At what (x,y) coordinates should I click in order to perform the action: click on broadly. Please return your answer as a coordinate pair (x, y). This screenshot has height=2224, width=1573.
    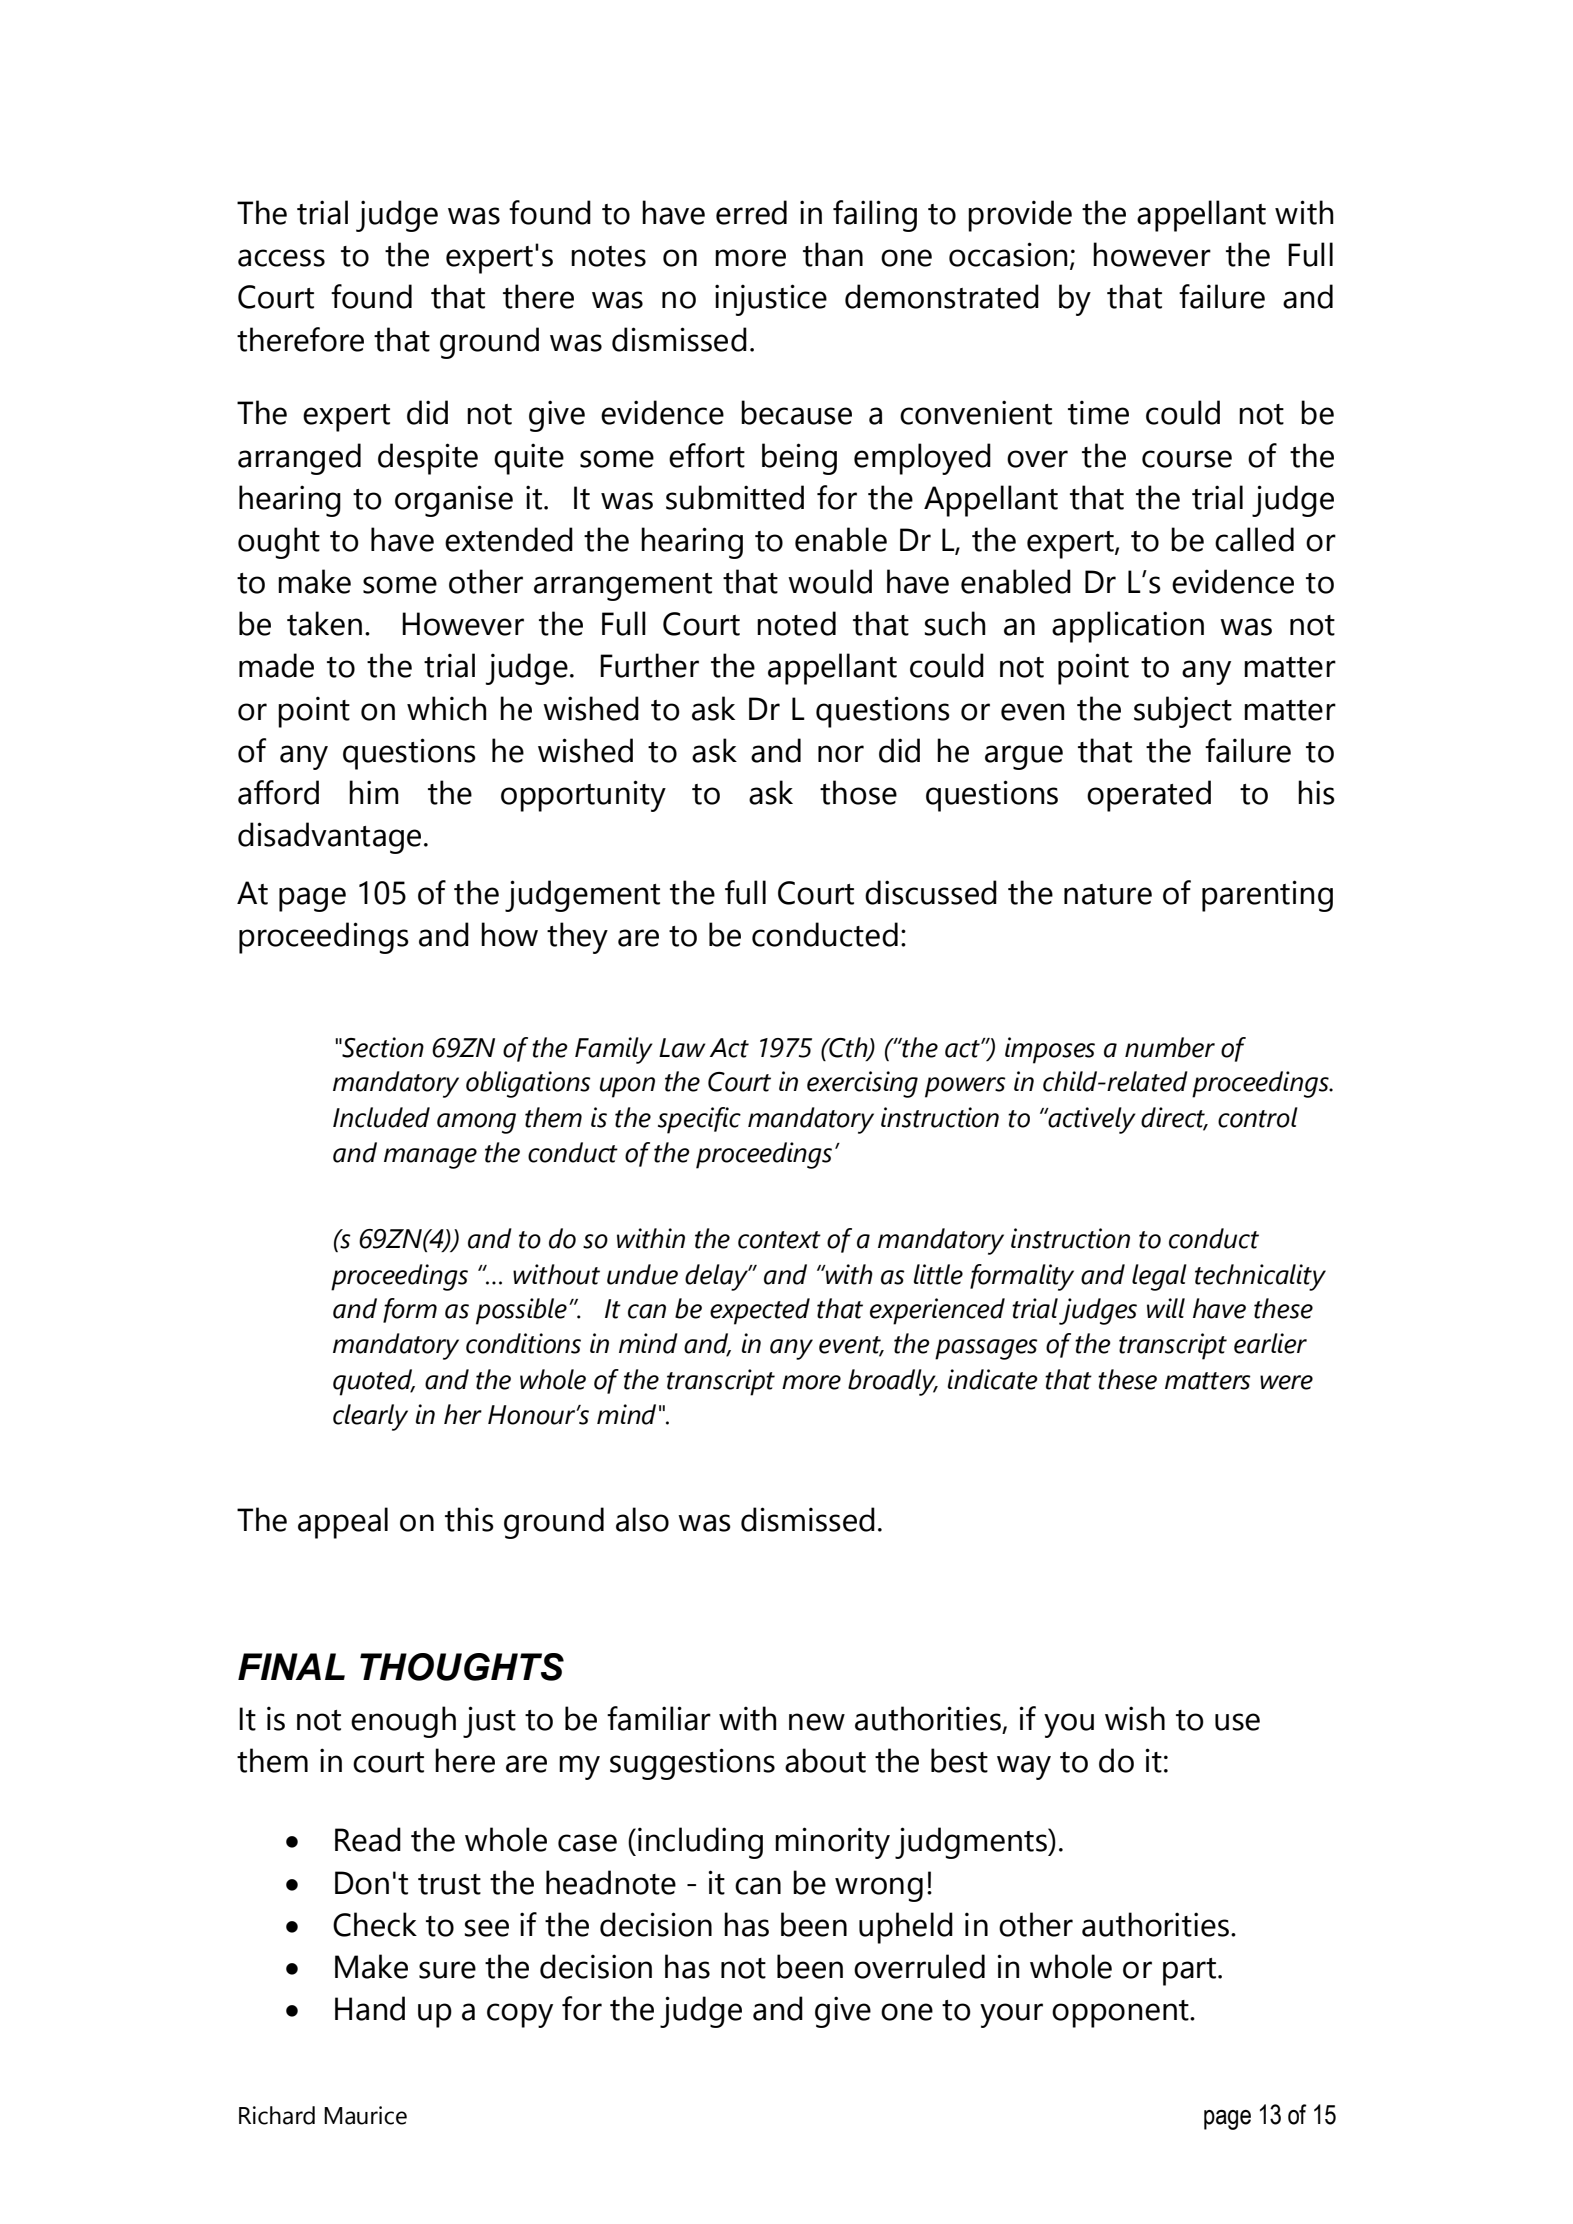
    Looking at the image, I should click on (893, 1382).
